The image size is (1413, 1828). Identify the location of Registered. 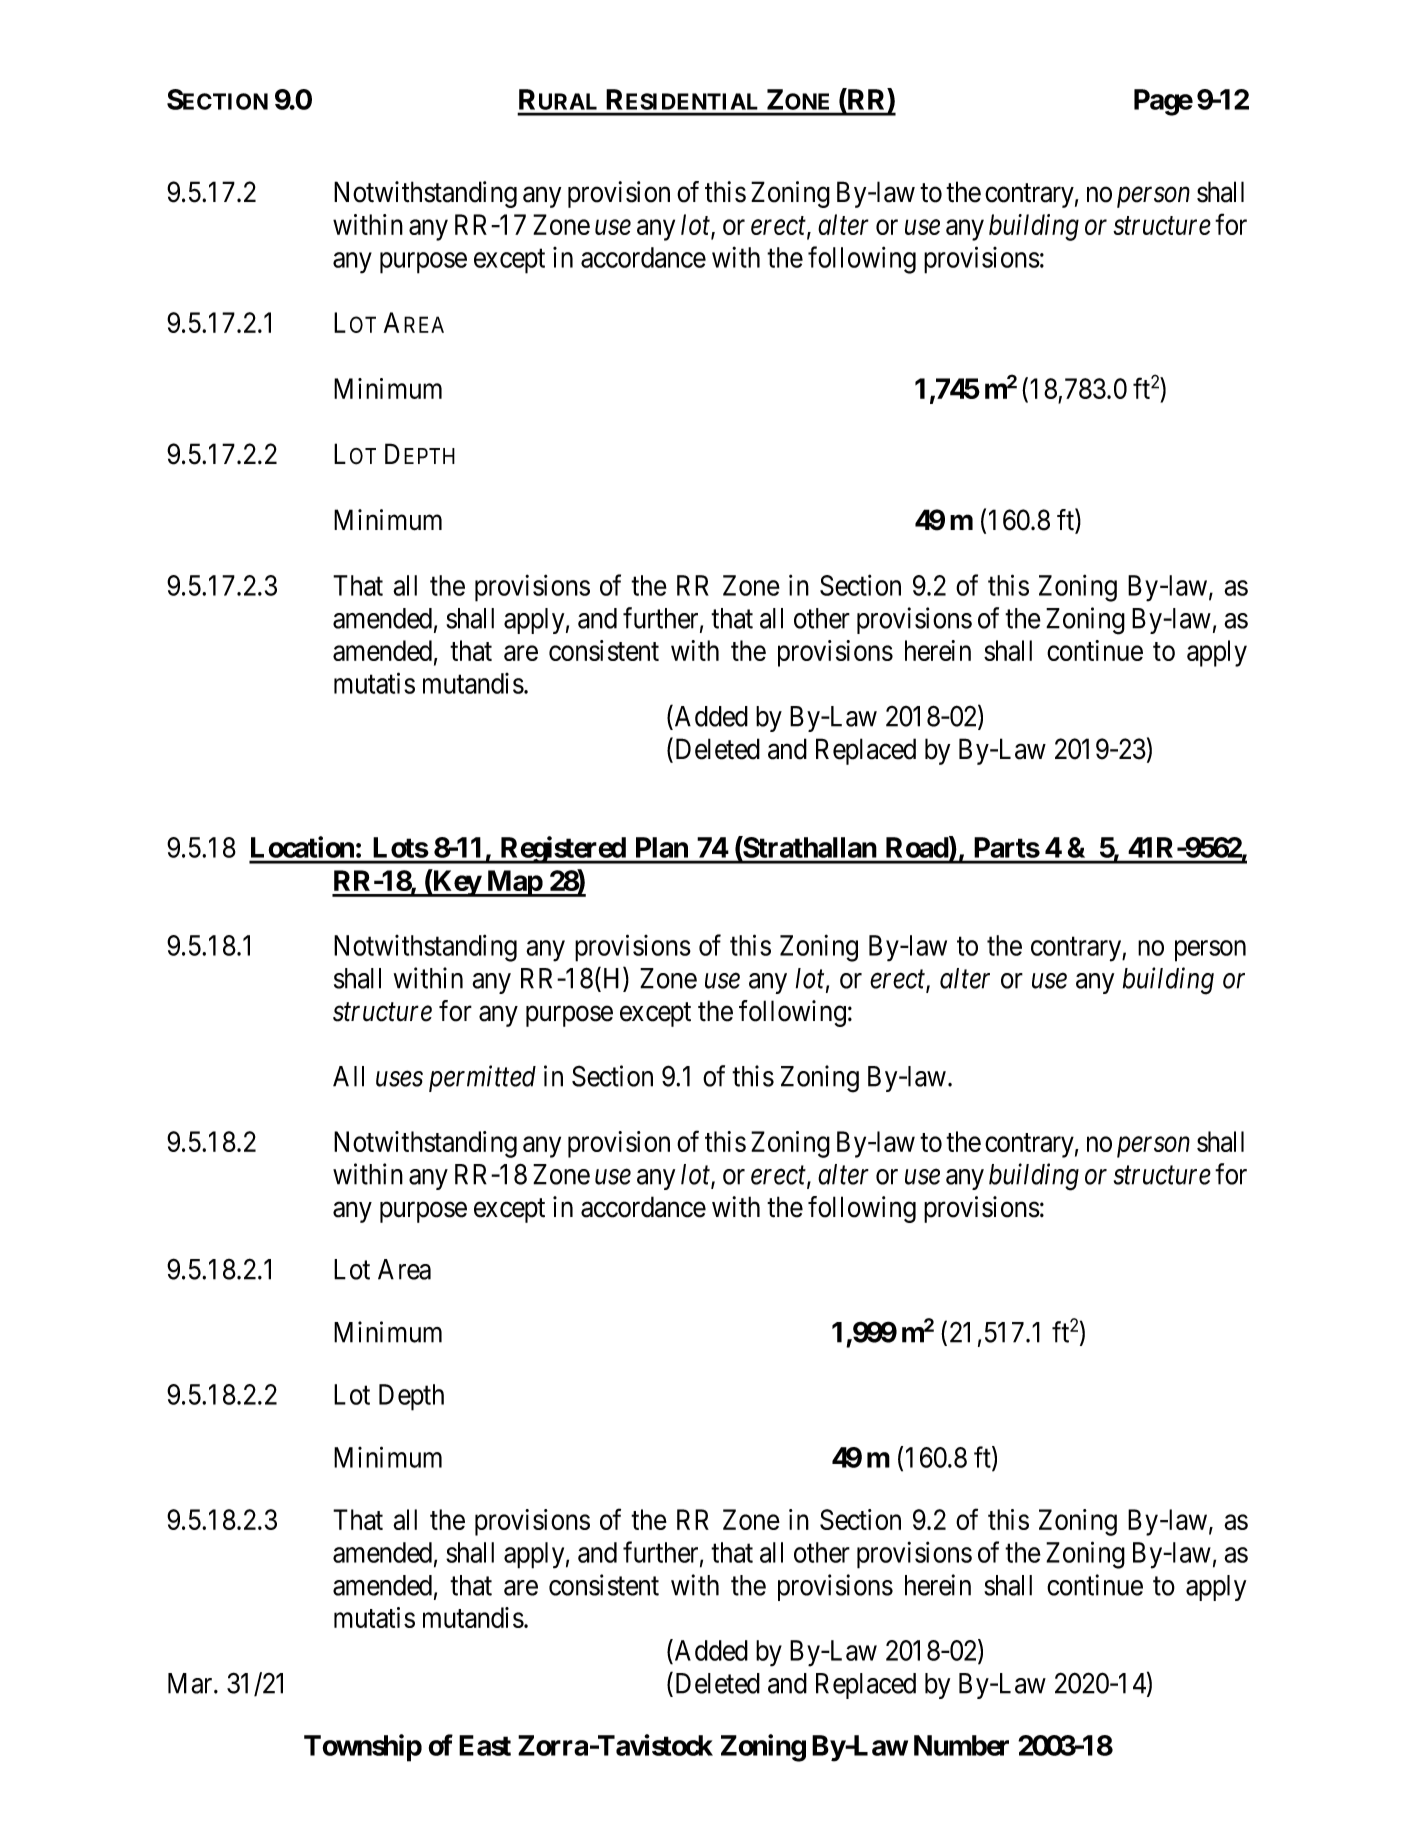
(562, 850).
